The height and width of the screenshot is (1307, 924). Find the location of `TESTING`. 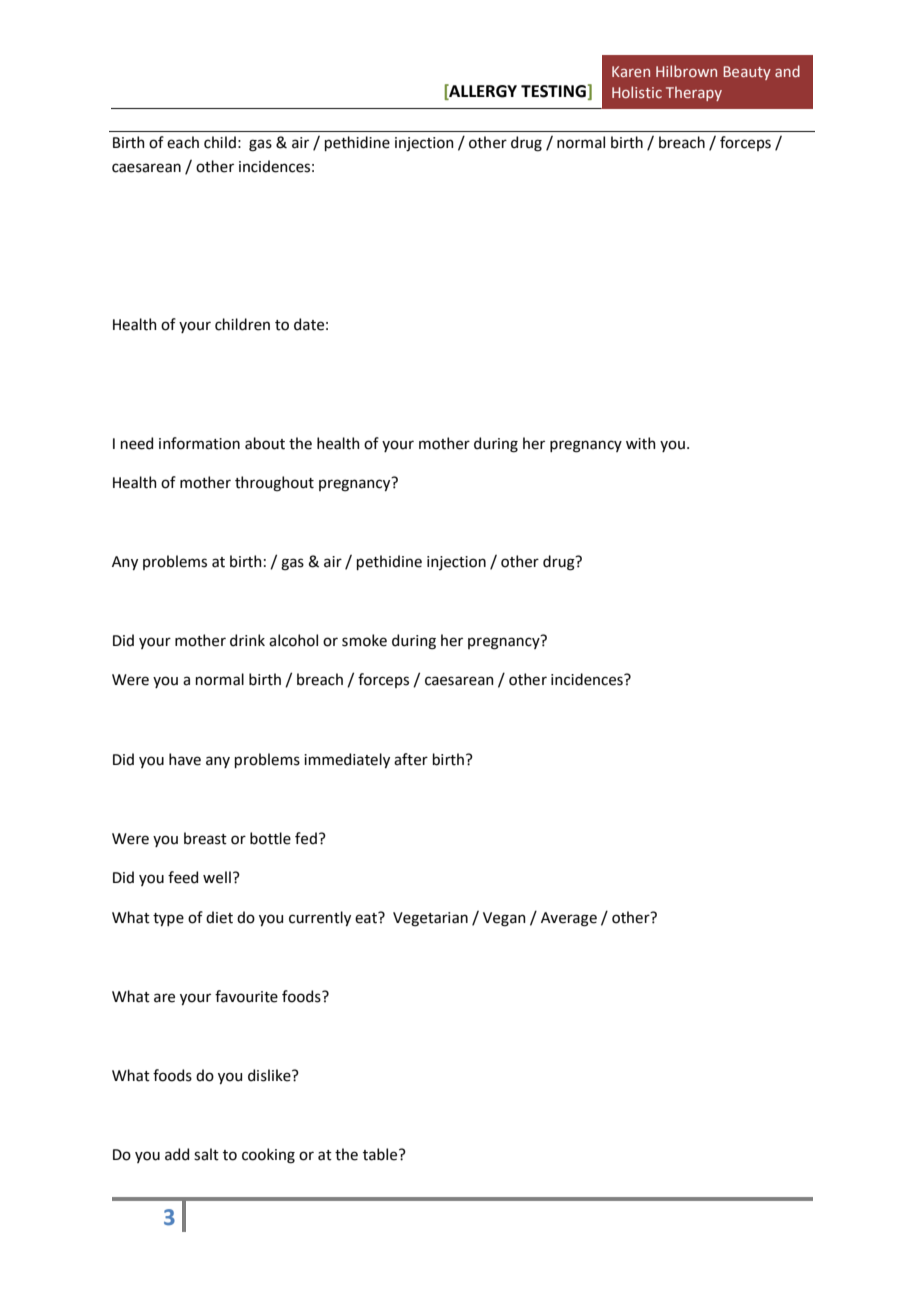

TESTING is located at coordinates (553, 91).
